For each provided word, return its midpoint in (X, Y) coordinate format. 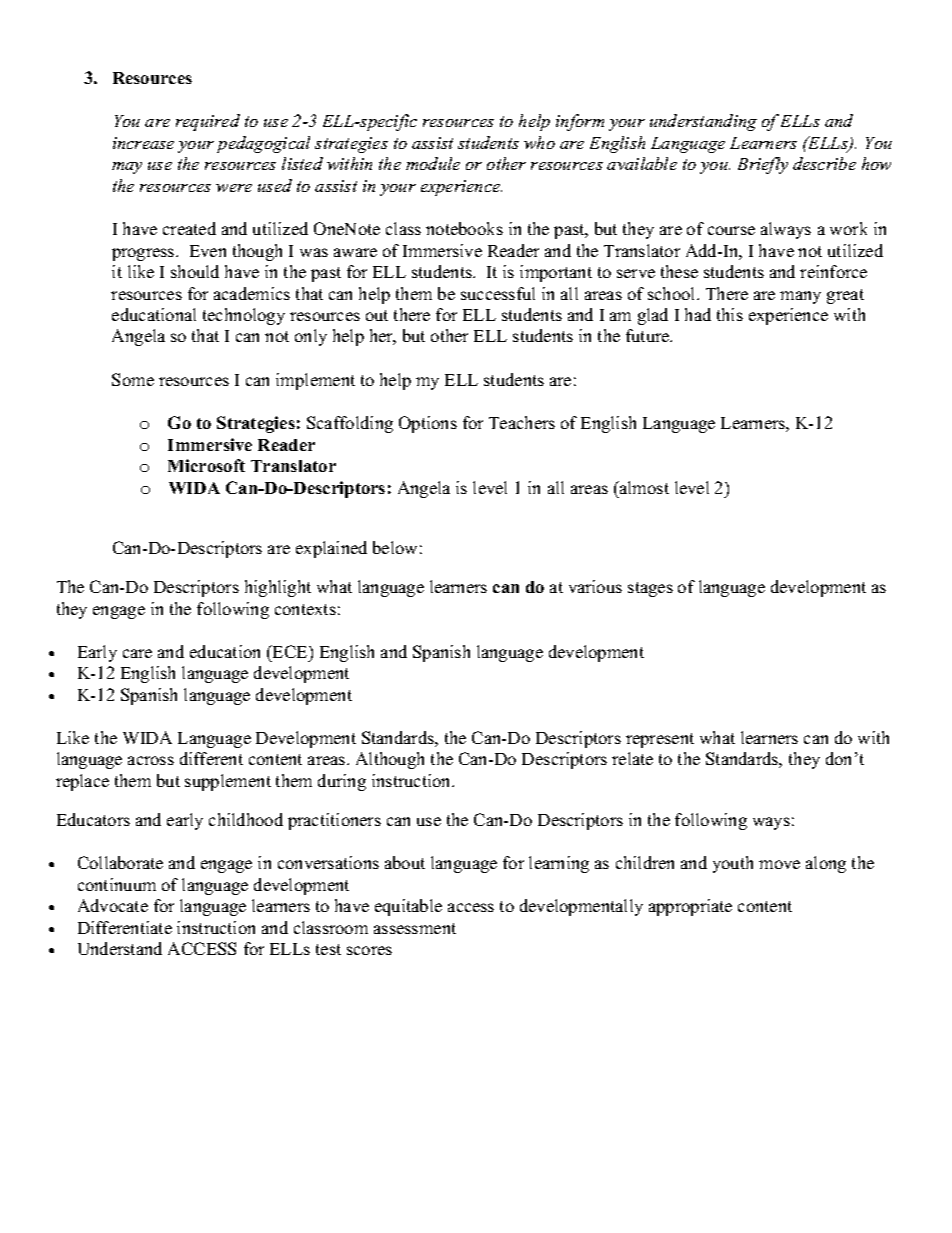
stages (650, 589)
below (395, 547)
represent (660, 740)
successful (498, 293)
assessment (415, 928)
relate (632, 758)
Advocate (113, 905)
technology (244, 316)
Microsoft (206, 465)
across (151, 760)
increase (143, 143)
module (433, 163)
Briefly (763, 165)
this (730, 314)
